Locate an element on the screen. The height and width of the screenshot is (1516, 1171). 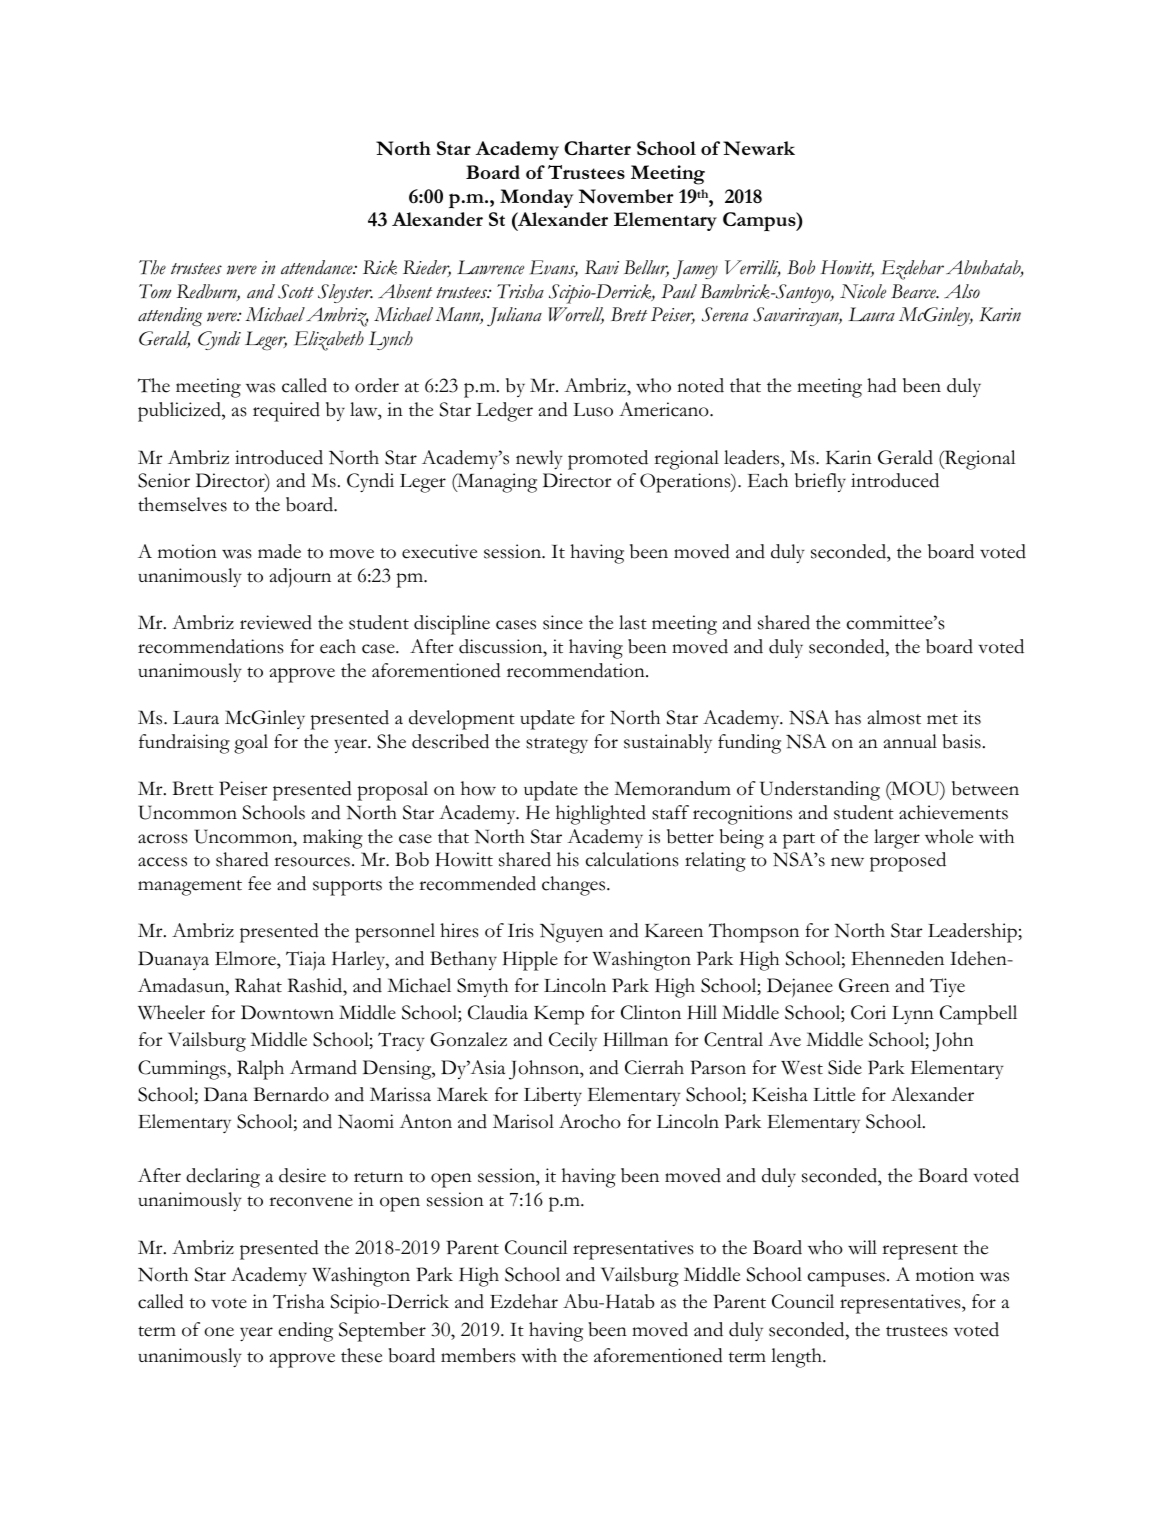
required is located at coordinates (286, 412).
